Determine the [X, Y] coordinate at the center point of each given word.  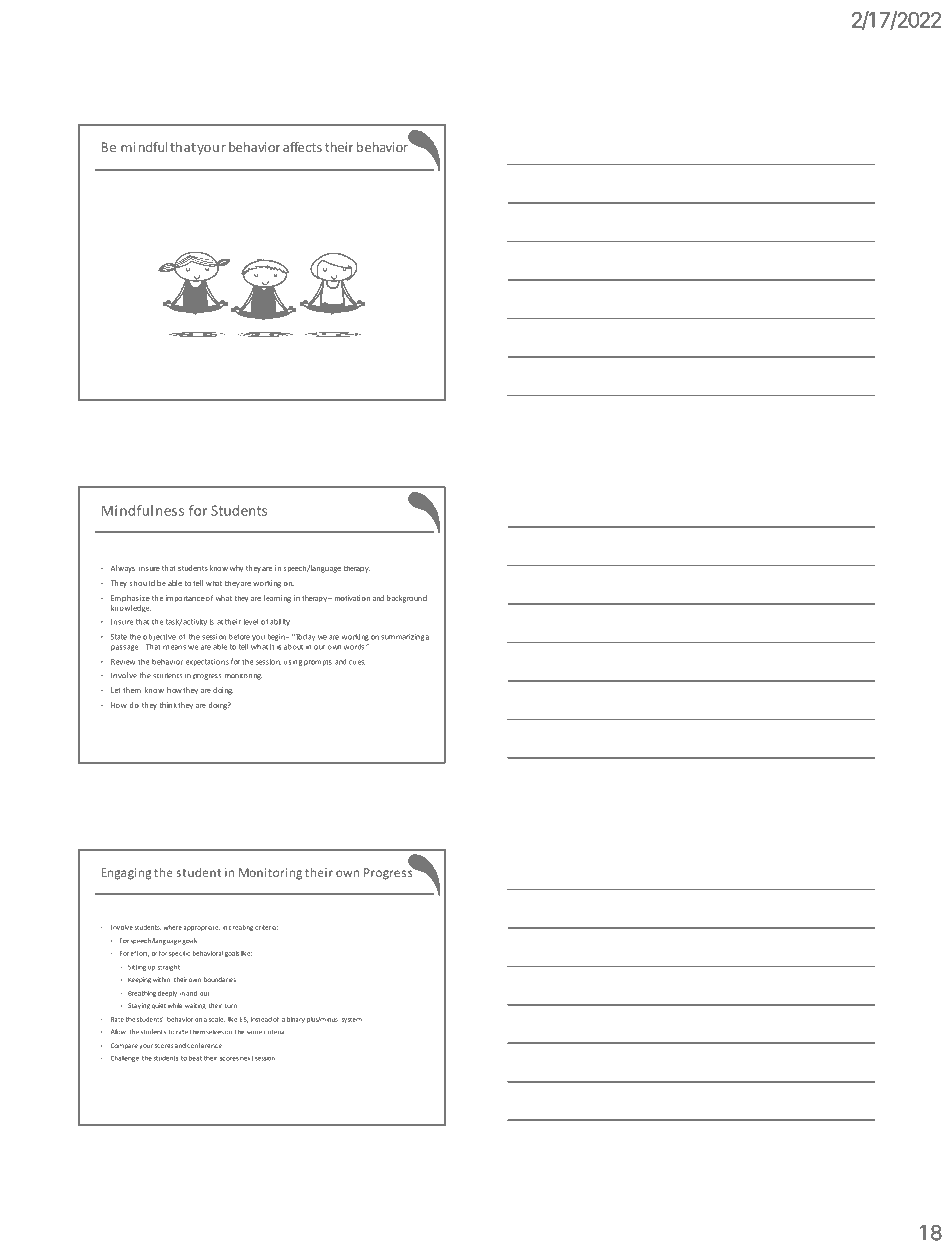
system [351, 1020]
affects [302, 147]
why [236, 568]
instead [261, 1019]
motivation [352, 598]
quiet [159, 1006]
